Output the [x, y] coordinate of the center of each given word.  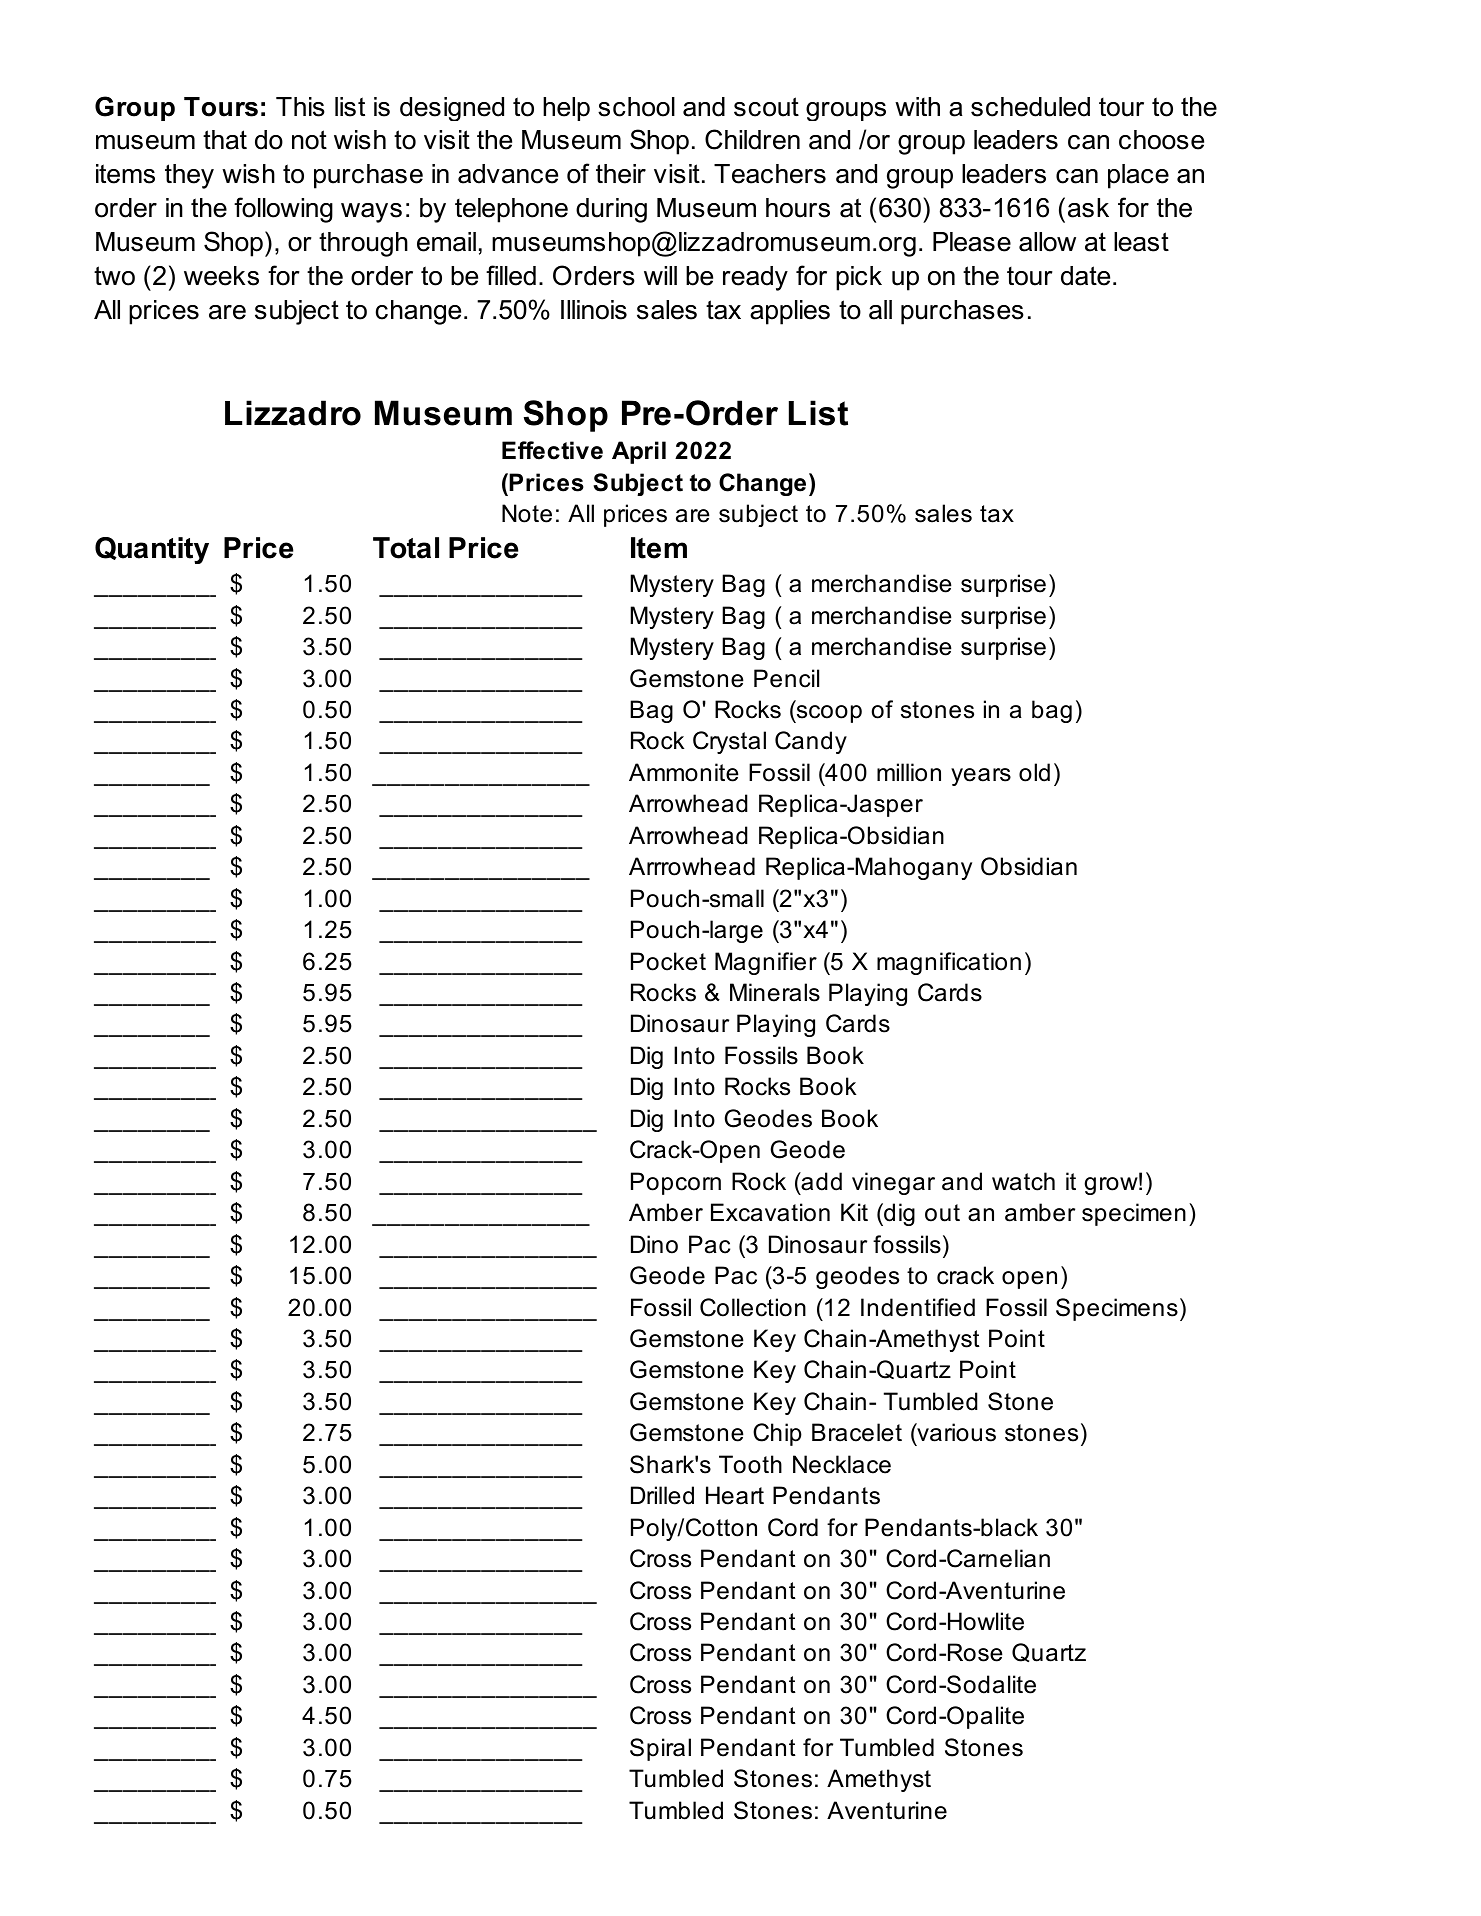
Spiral [660, 1749]
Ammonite [684, 772]
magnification [949, 963]
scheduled [1030, 107]
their [621, 174]
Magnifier [766, 963]
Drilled [662, 1495]
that [225, 140]
